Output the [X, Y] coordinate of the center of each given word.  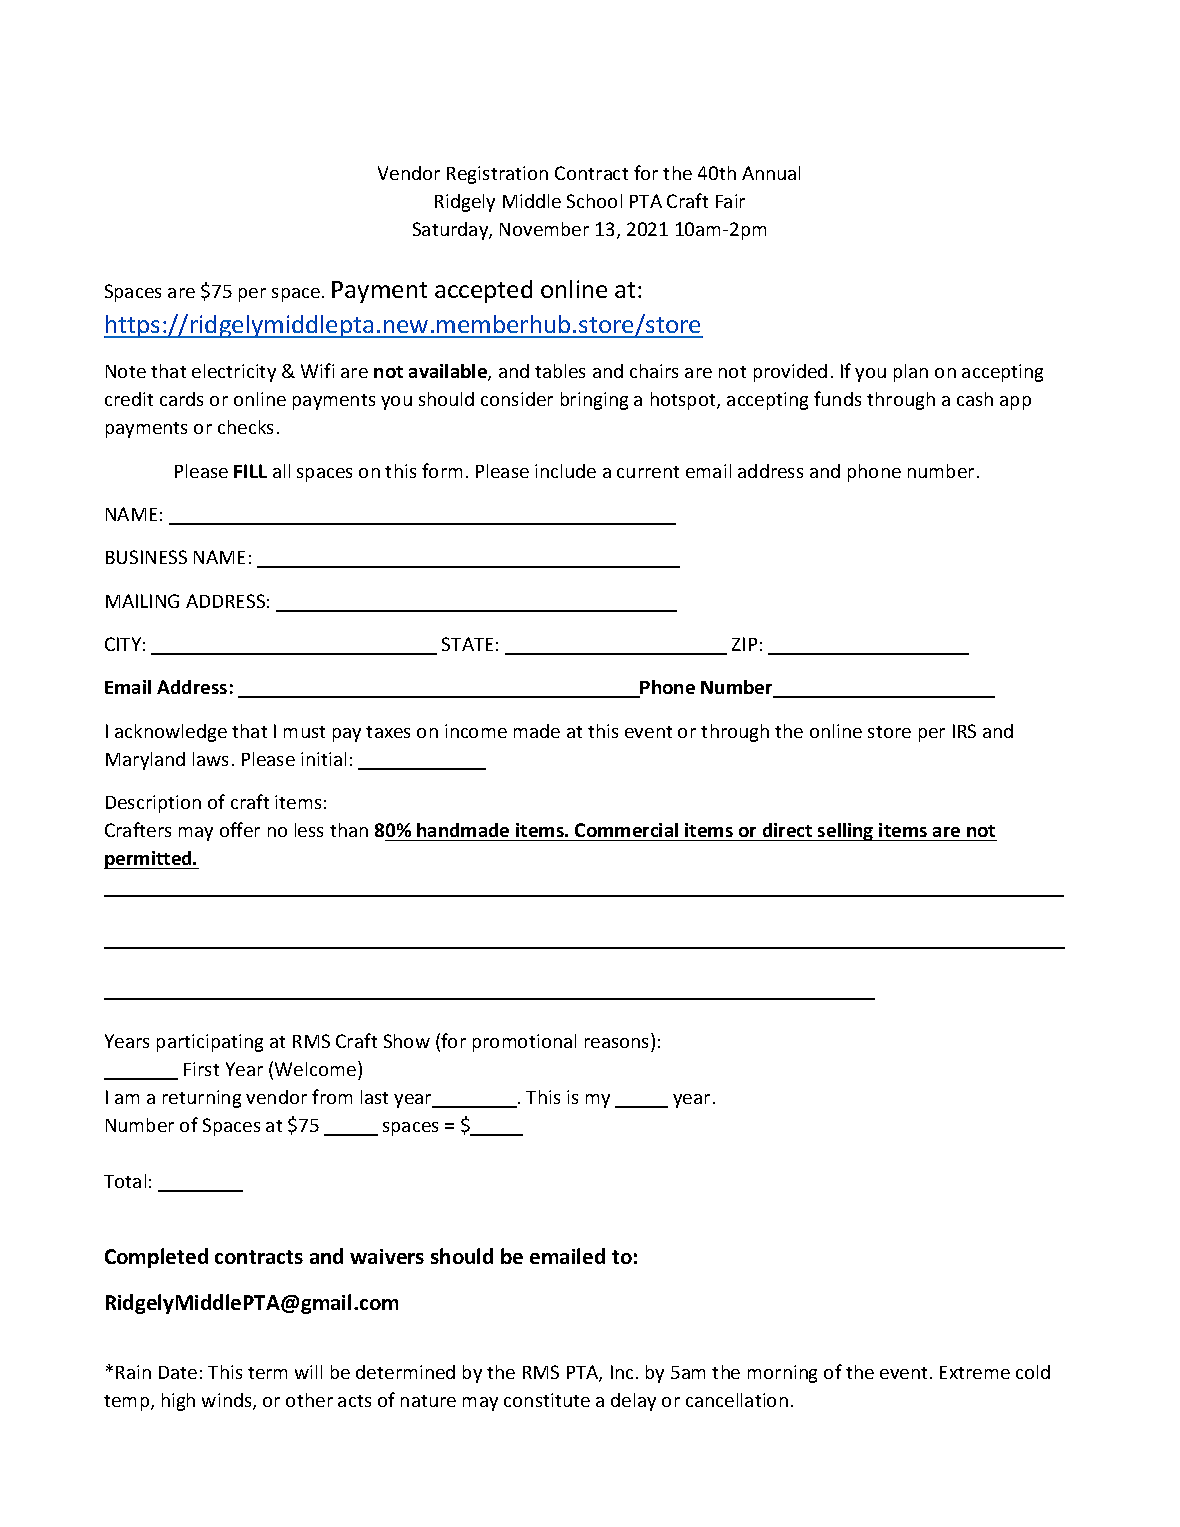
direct [787, 830]
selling [846, 832]
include [565, 471]
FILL [250, 471]
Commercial [626, 830]
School [594, 201]
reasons [616, 1043]
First [201, 1069]
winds [228, 1401]
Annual [771, 173]
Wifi [317, 370]
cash [975, 399]
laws [210, 759]
